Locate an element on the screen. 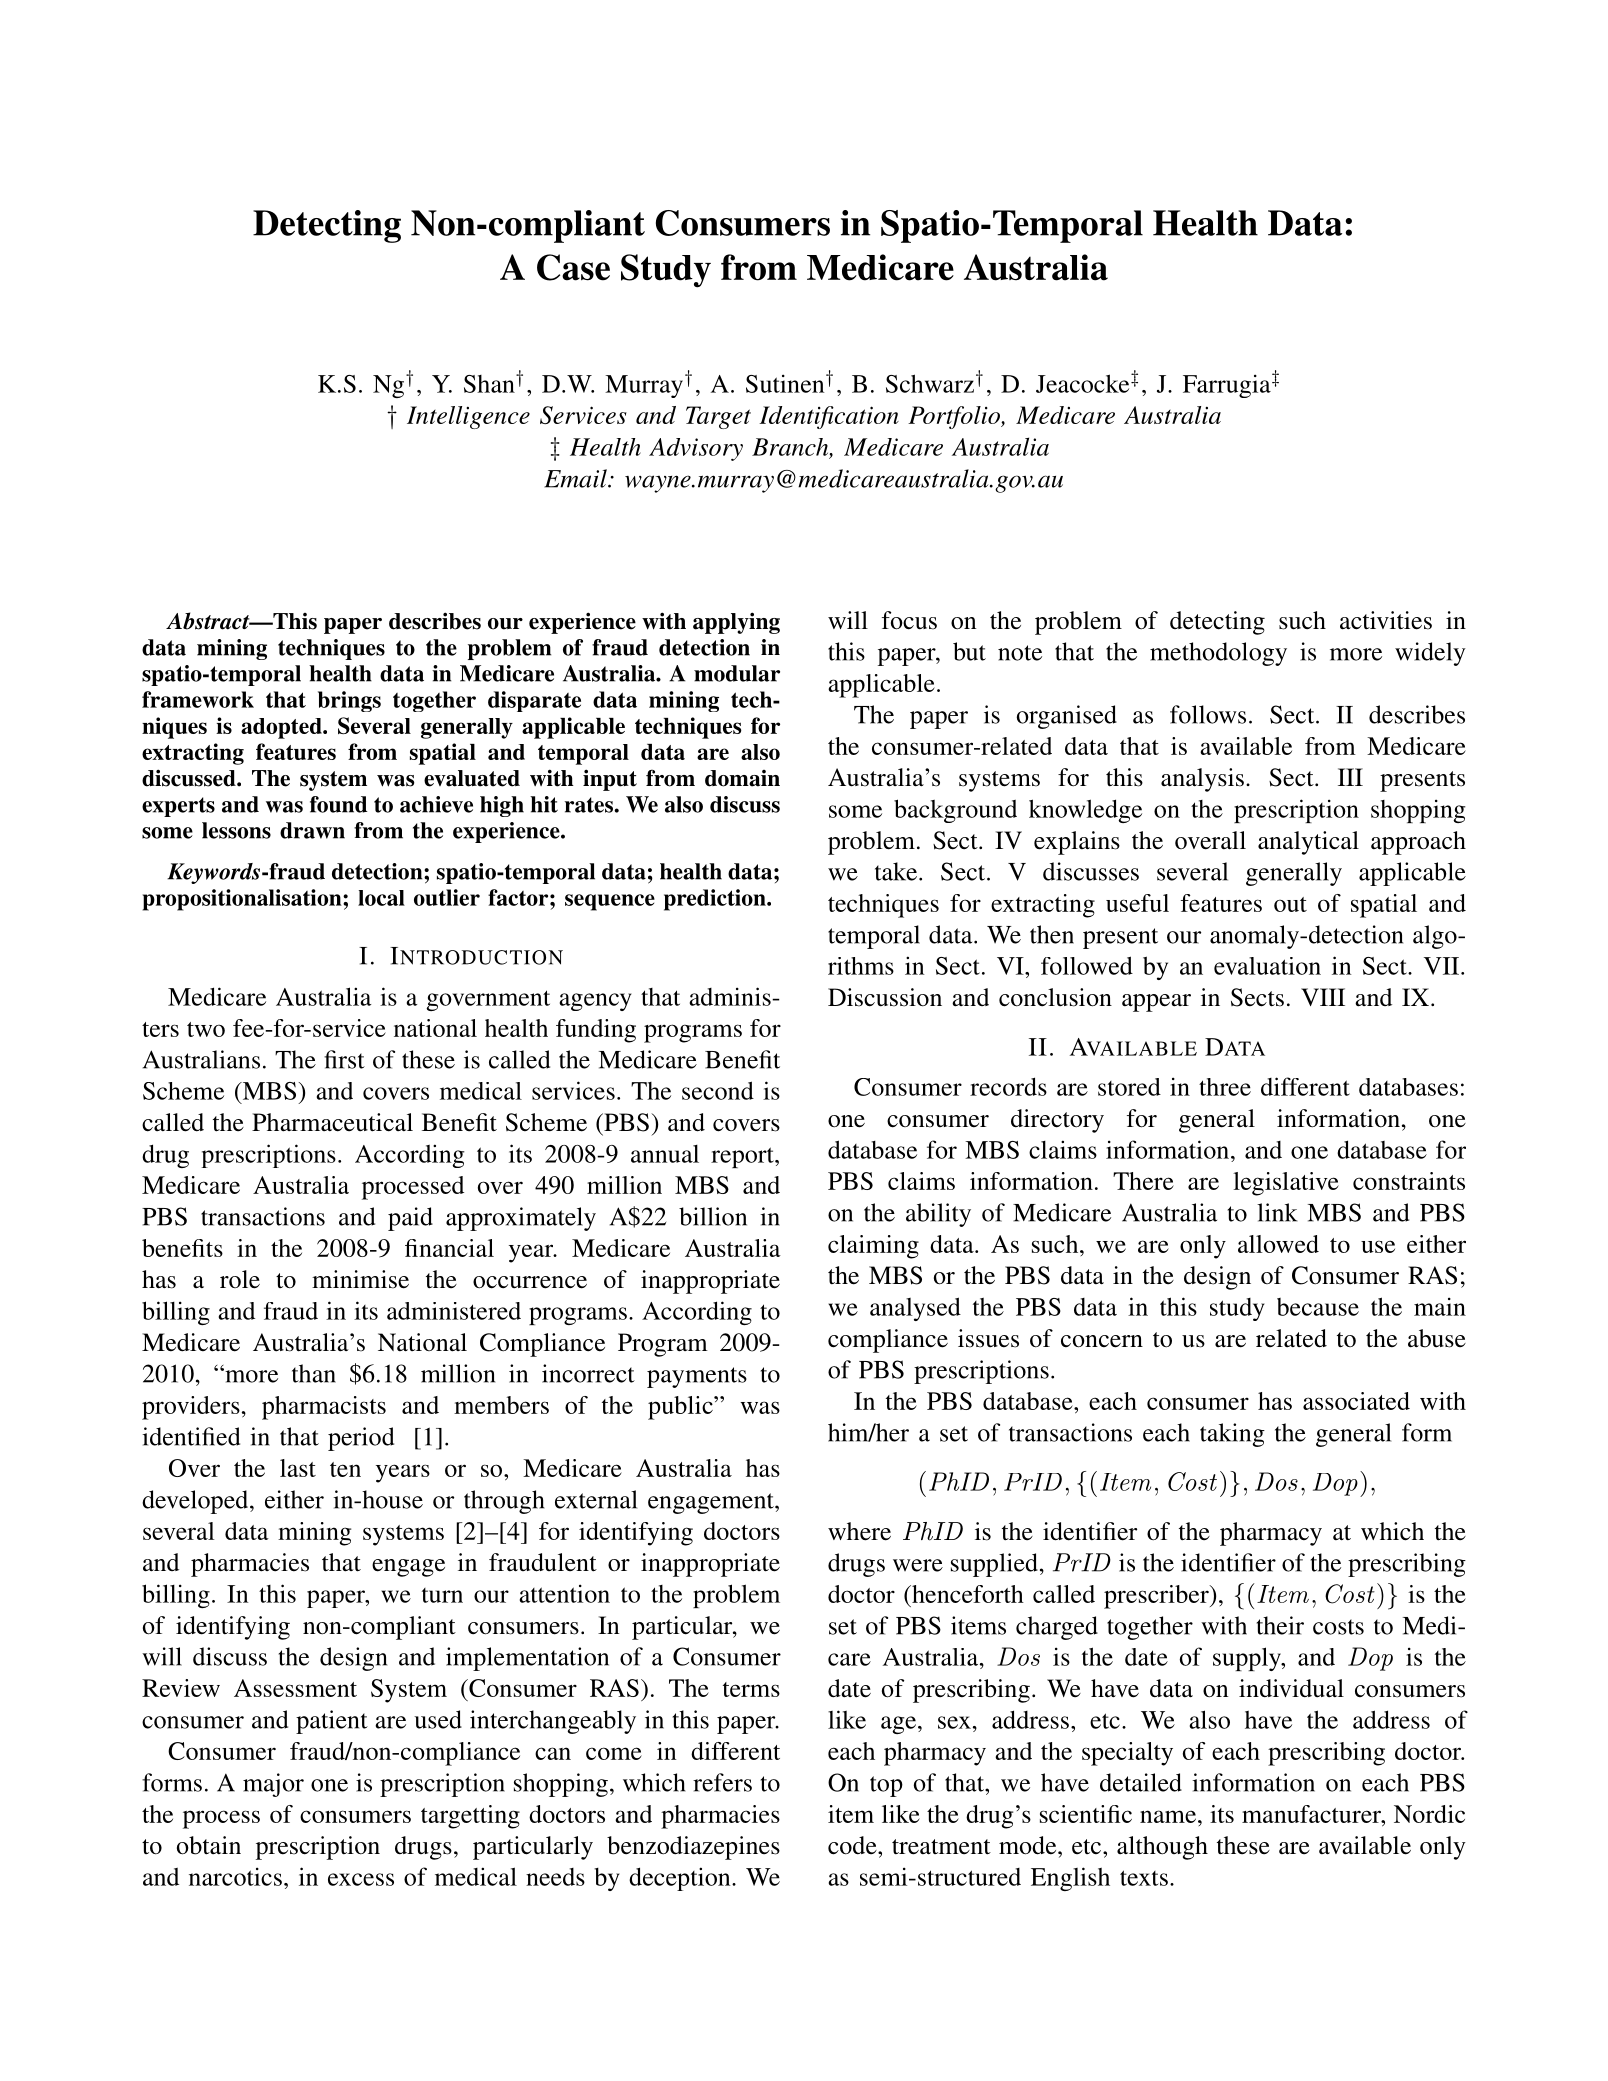 The height and width of the screenshot is (2081, 1608). Identification is located at coordinates (829, 417).
